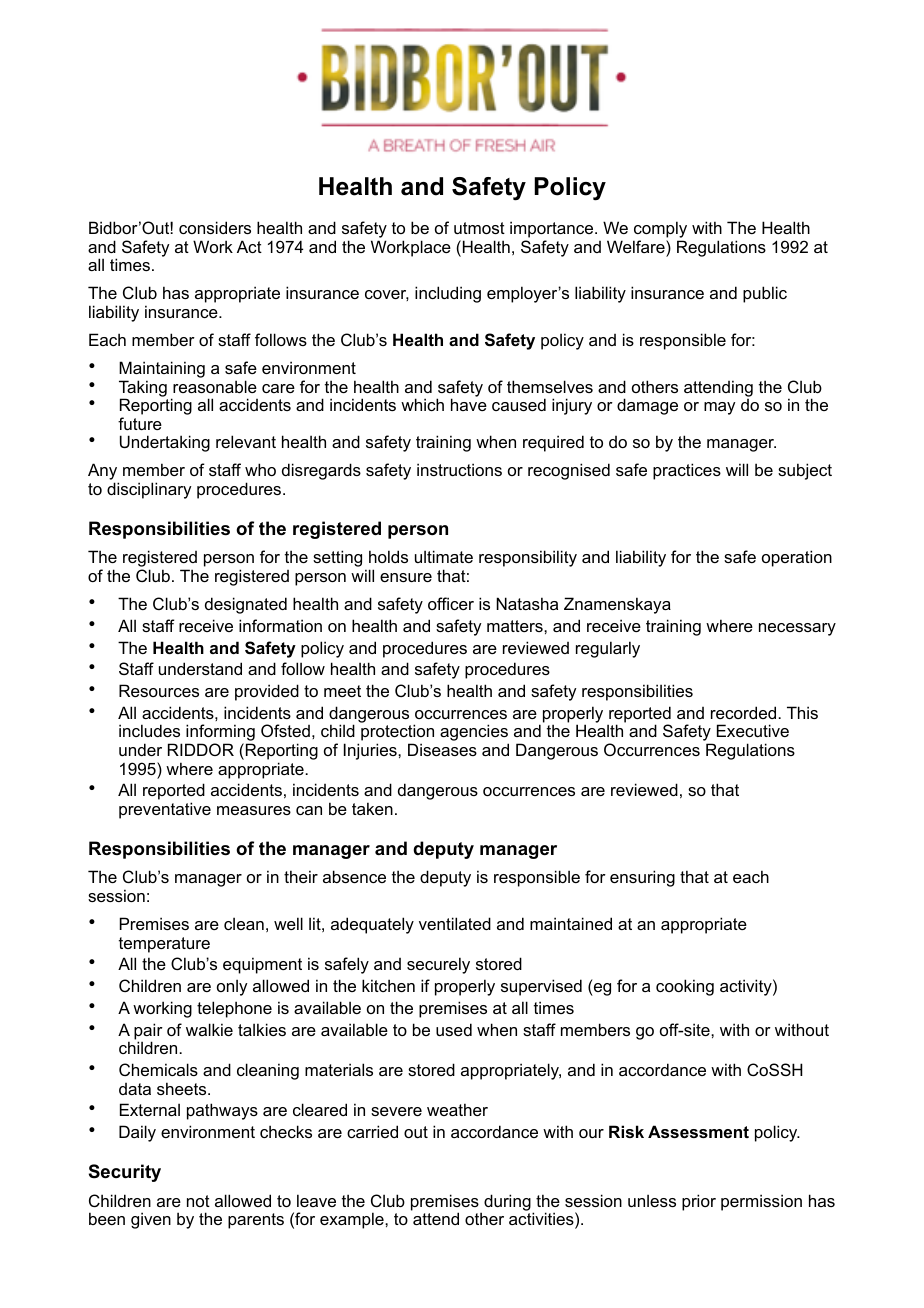 The image size is (924, 1308). I want to click on ensuring, so click(642, 878).
